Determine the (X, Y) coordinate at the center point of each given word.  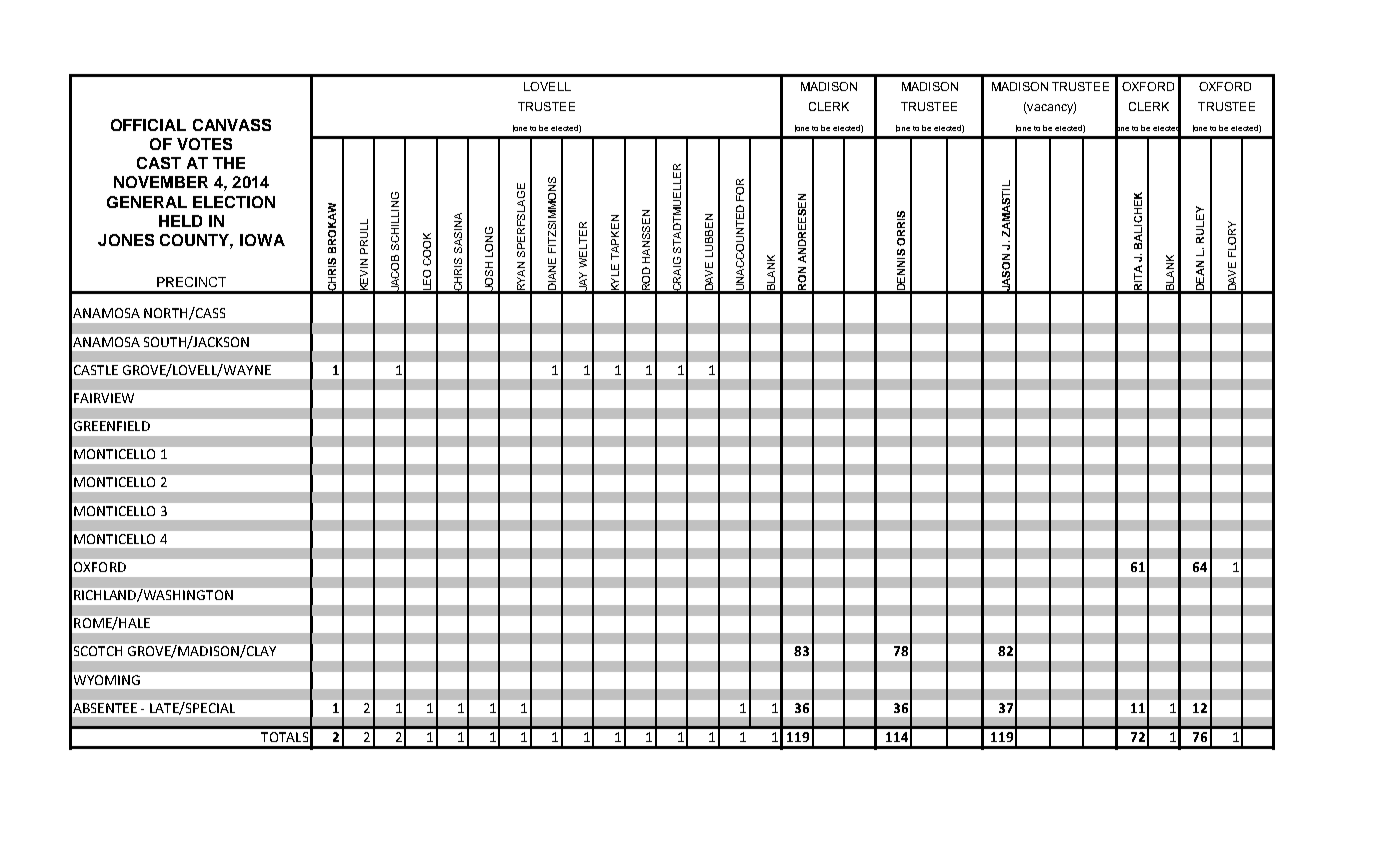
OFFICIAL (148, 125)
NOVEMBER (161, 182)
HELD (180, 221)
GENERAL (147, 202)
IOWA (262, 240)
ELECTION (234, 202)
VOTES (204, 144)
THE (229, 163)
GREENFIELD (112, 426)
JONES (126, 240)
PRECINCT (191, 282)
